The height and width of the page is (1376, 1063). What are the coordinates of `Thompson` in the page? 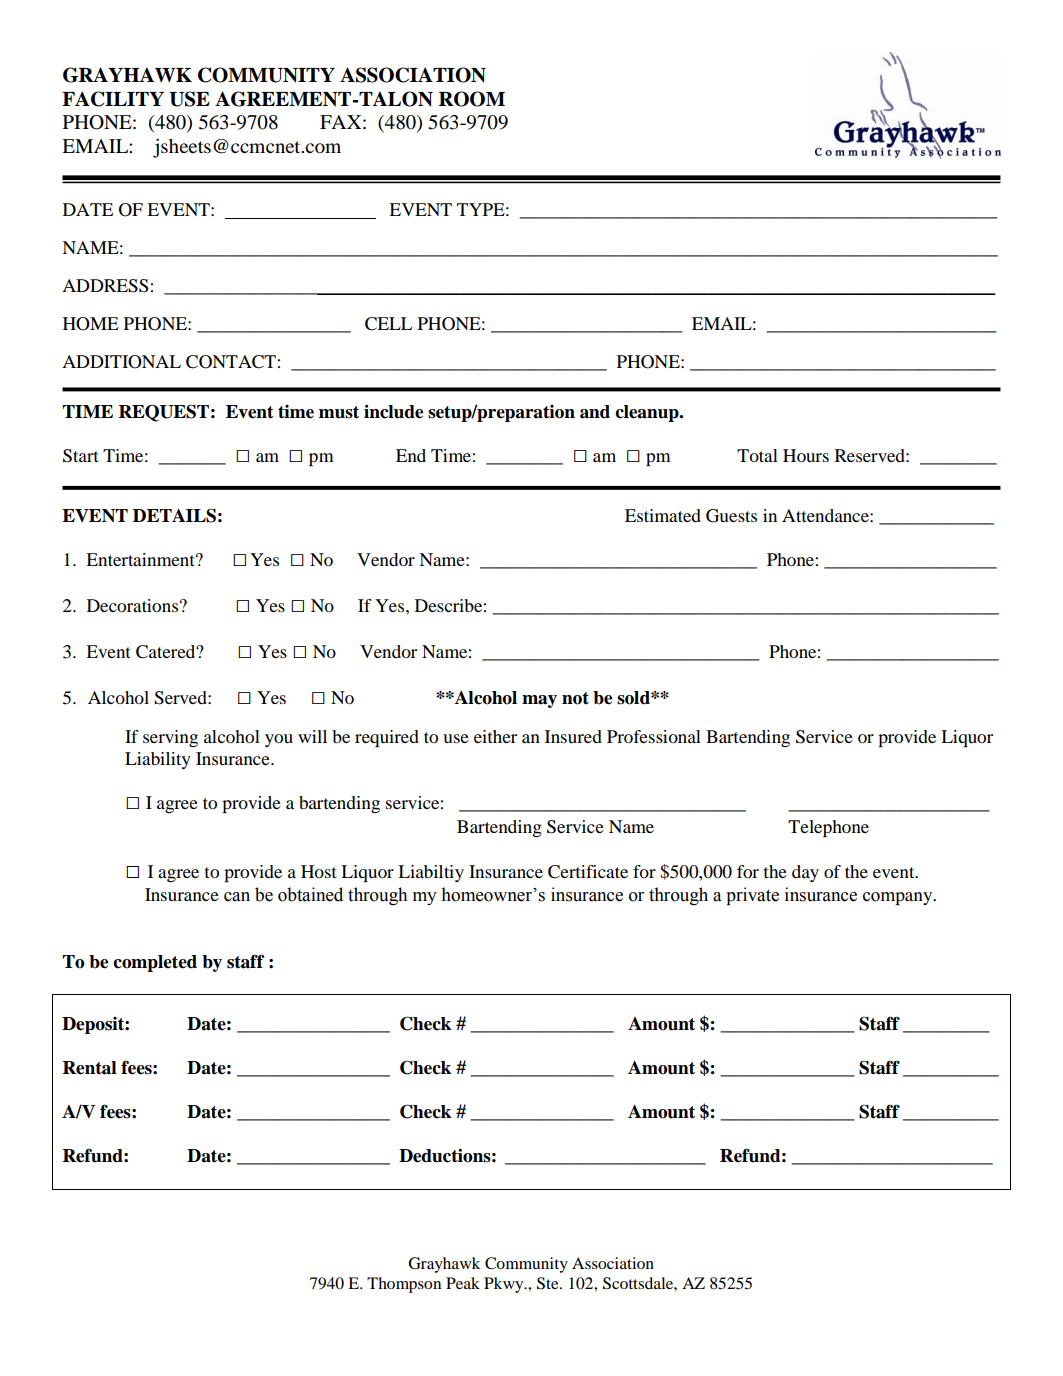 It's located at (404, 1285).
